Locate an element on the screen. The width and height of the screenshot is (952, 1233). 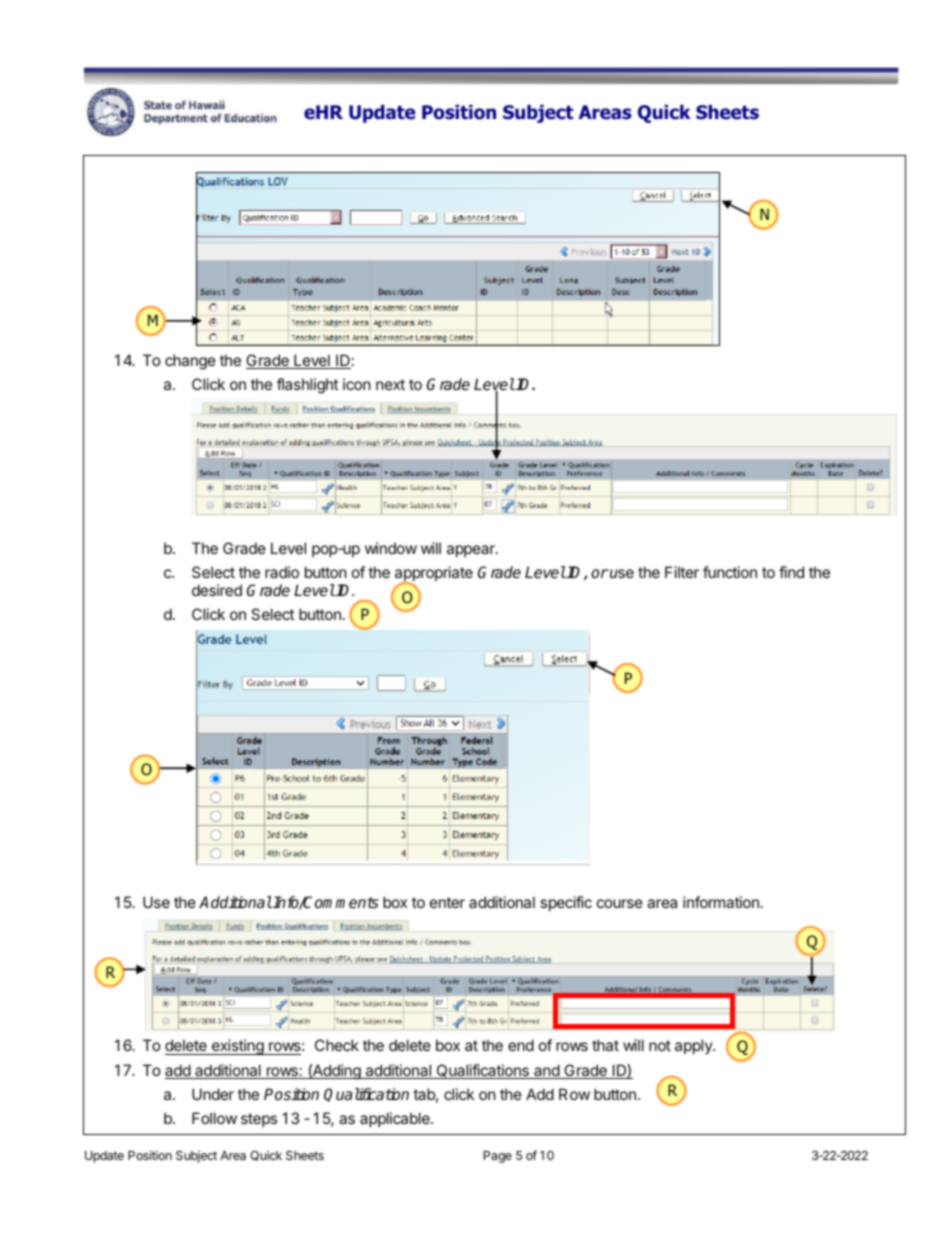
next is located at coordinates (390, 384).
